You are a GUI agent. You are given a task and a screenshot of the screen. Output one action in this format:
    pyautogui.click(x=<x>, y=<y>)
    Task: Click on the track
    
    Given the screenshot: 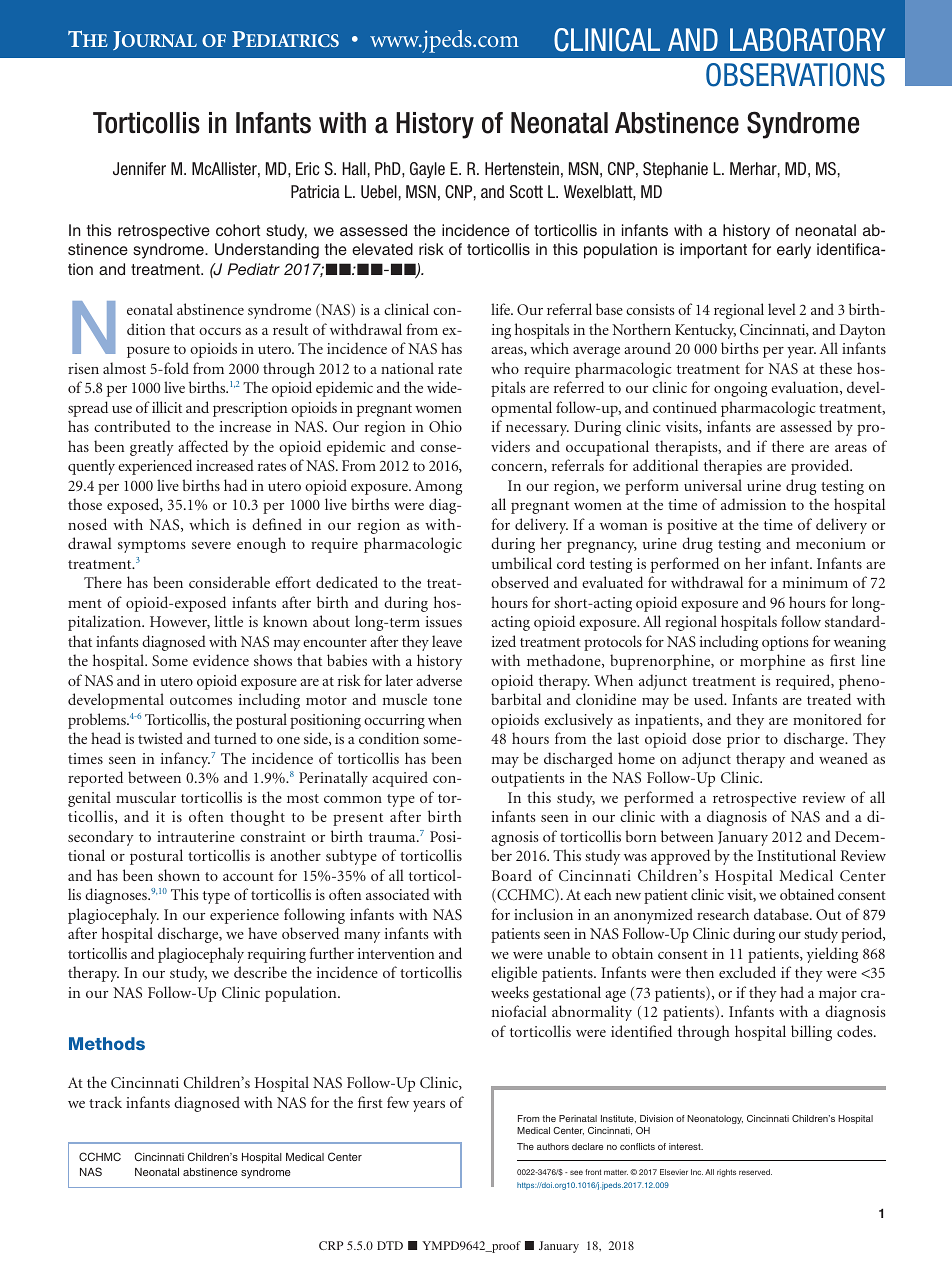 What is the action you would take?
    pyautogui.click(x=105, y=1102)
